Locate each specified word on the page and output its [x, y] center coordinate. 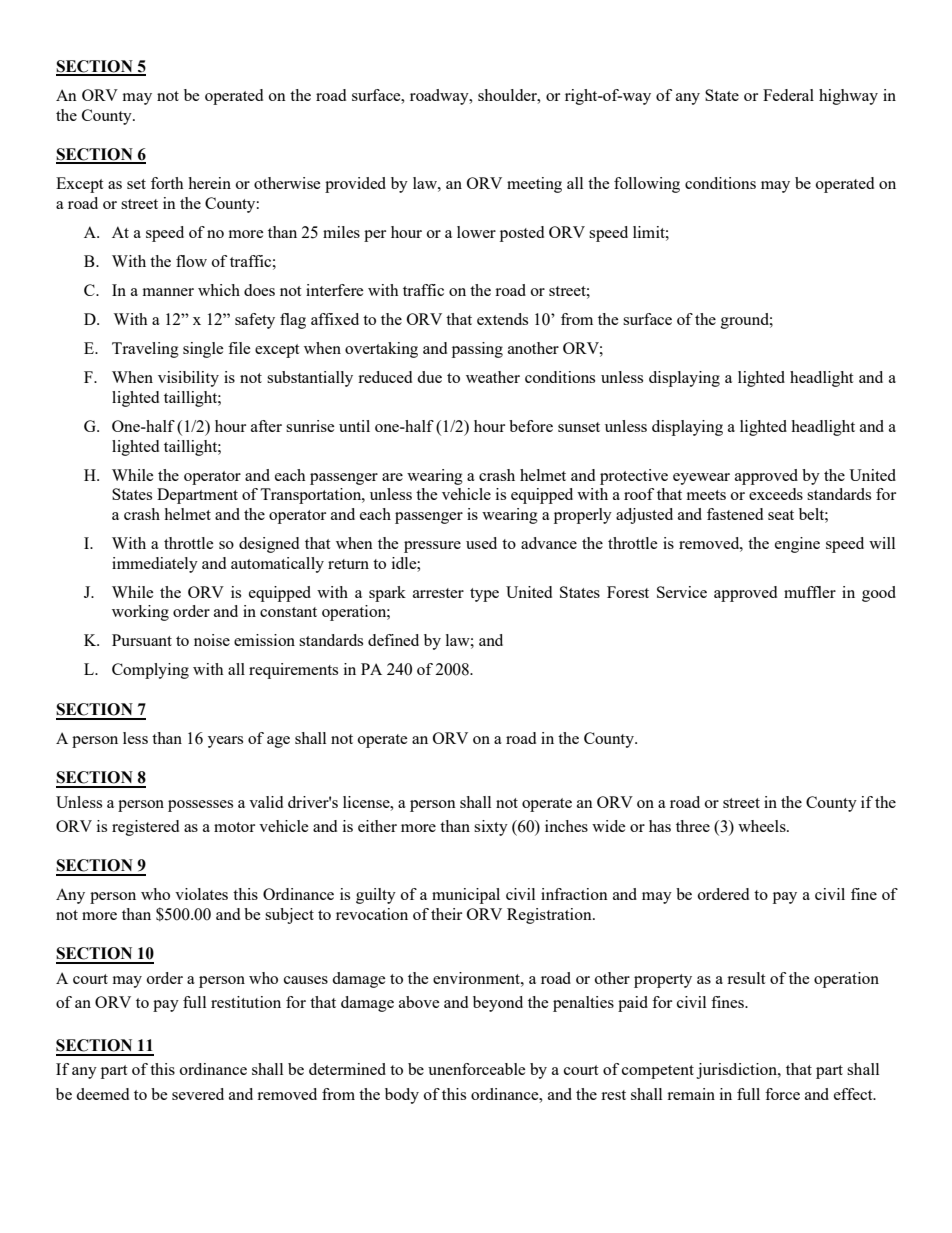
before [531, 426]
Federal [788, 95]
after [266, 426]
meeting [534, 185]
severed [198, 1094]
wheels [763, 826]
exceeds [776, 494]
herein [209, 183]
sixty [491, 828]
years [225, 742]
